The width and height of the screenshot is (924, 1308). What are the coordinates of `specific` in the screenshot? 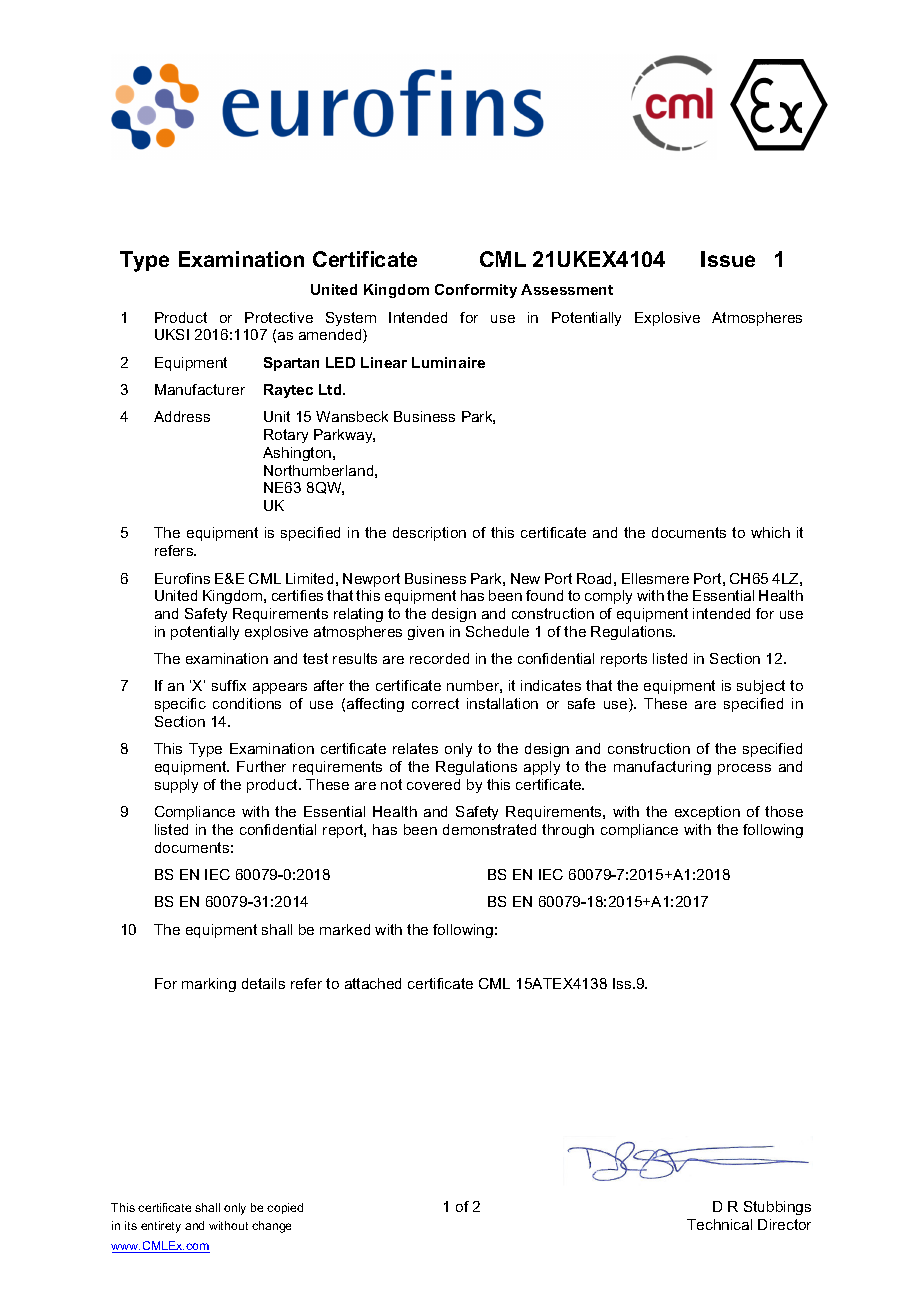 It's located at (180, 705).
